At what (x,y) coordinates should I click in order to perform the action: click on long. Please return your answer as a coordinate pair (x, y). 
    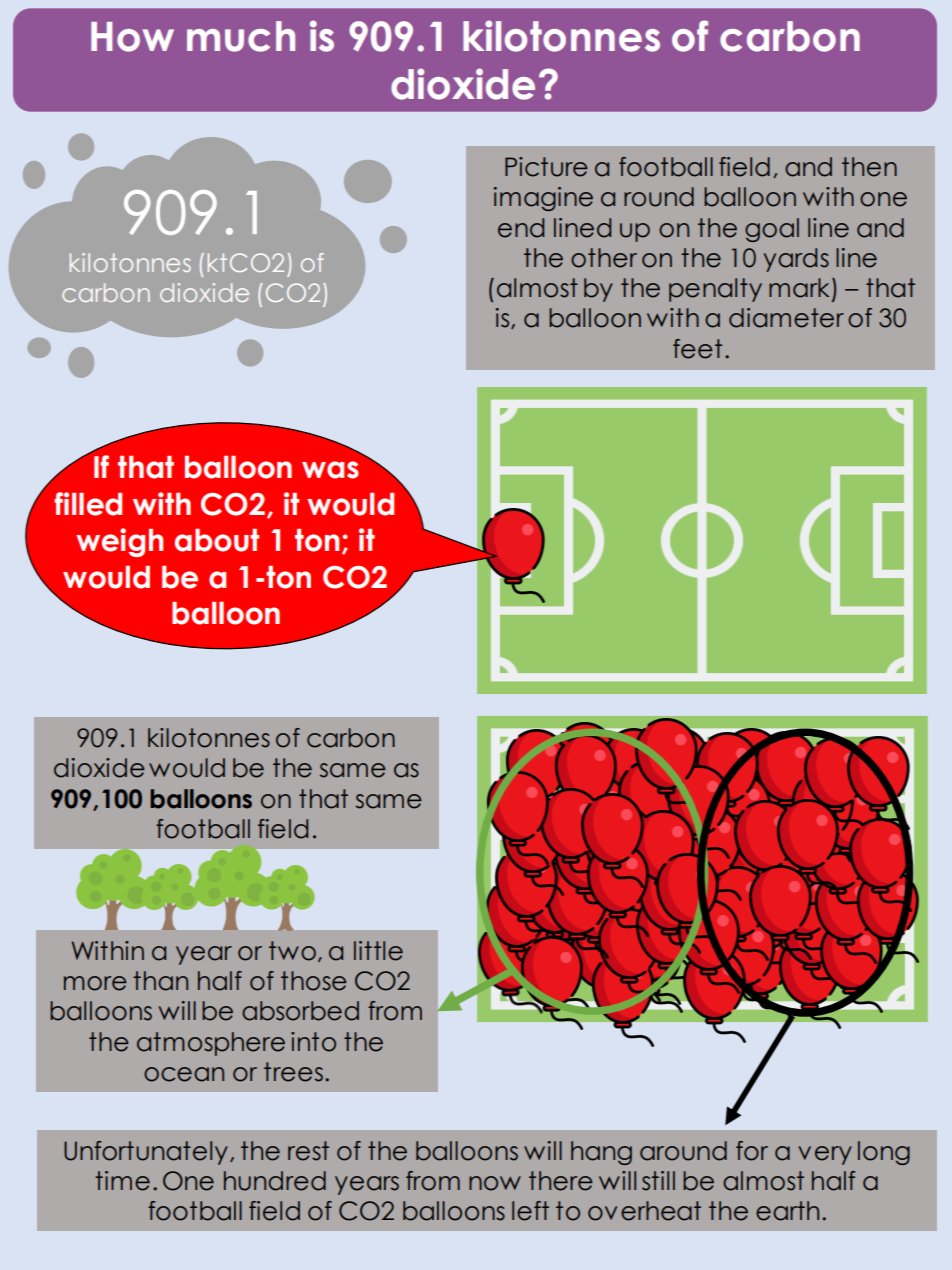
    Looking at the image, I should click on (884, 1153).
